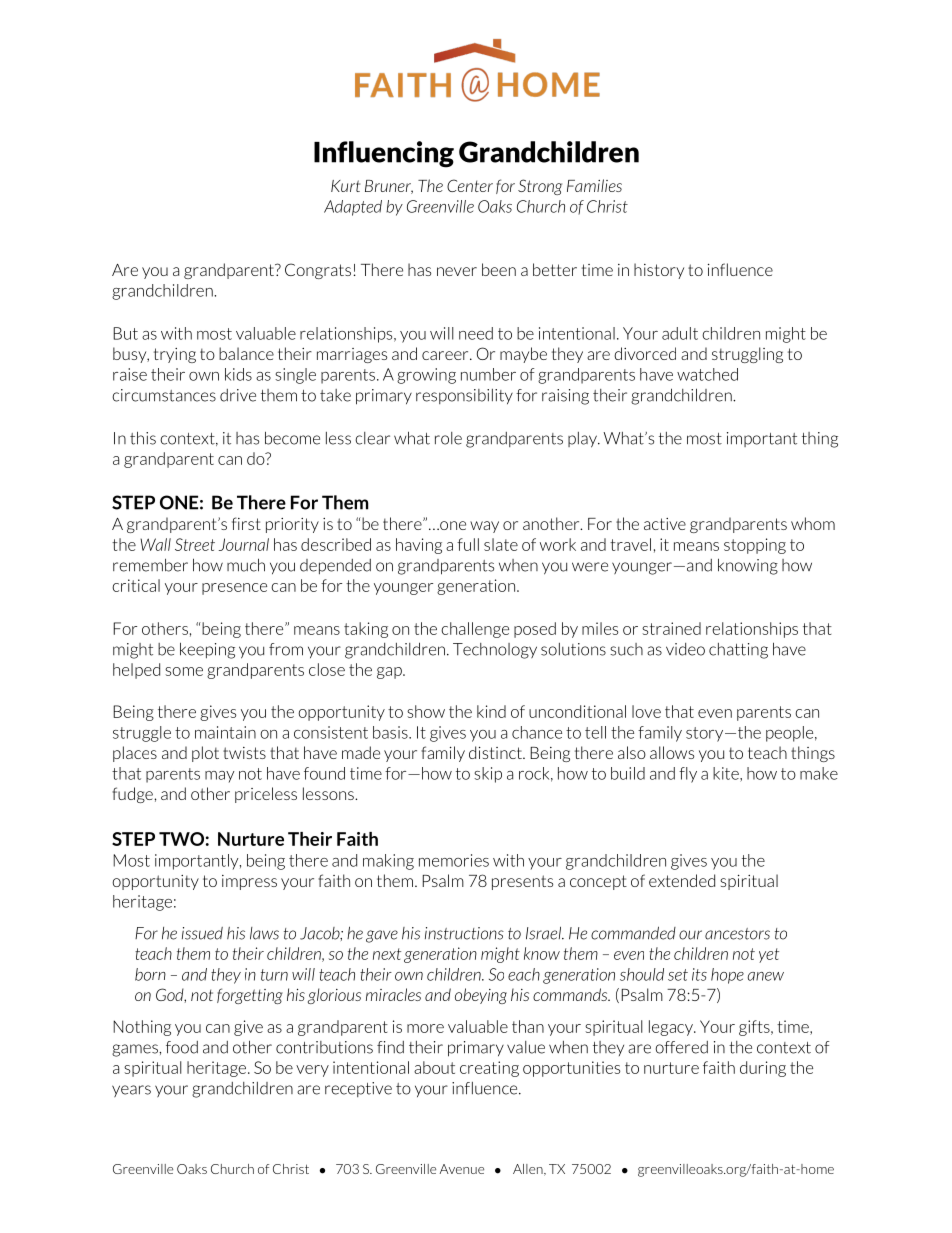 This screenshot has width=952, height=1233. Describe the element at coordinates (454, 860) in the screenshot. I see `memories` at that location.
